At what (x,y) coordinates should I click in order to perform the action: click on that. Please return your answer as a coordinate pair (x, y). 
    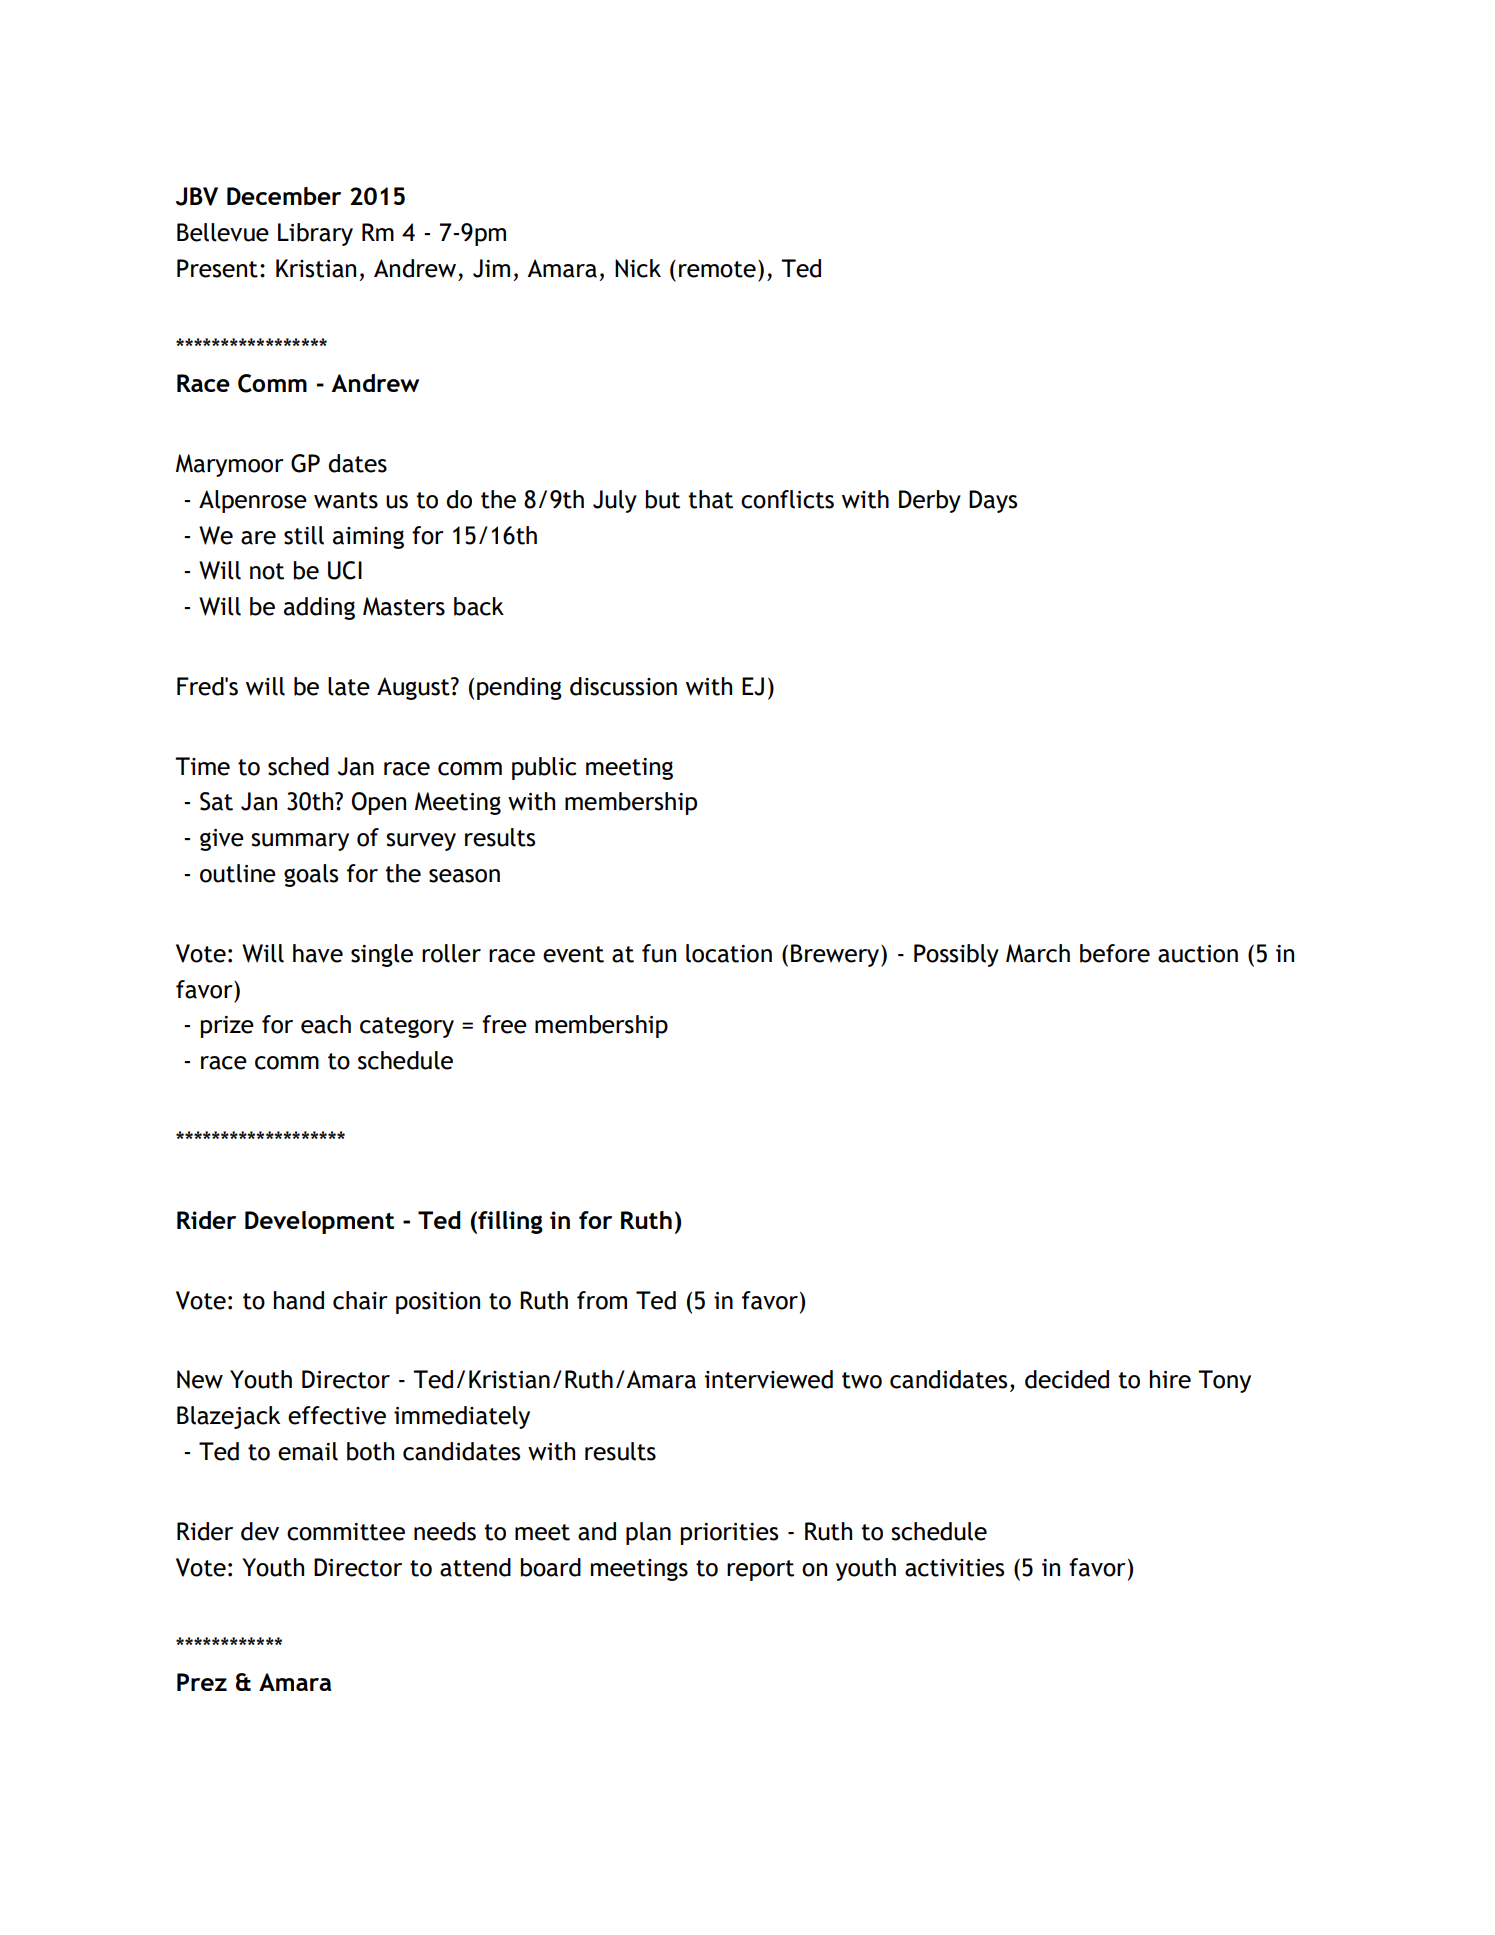
    Looking at the image, I should click on (711, 499).
